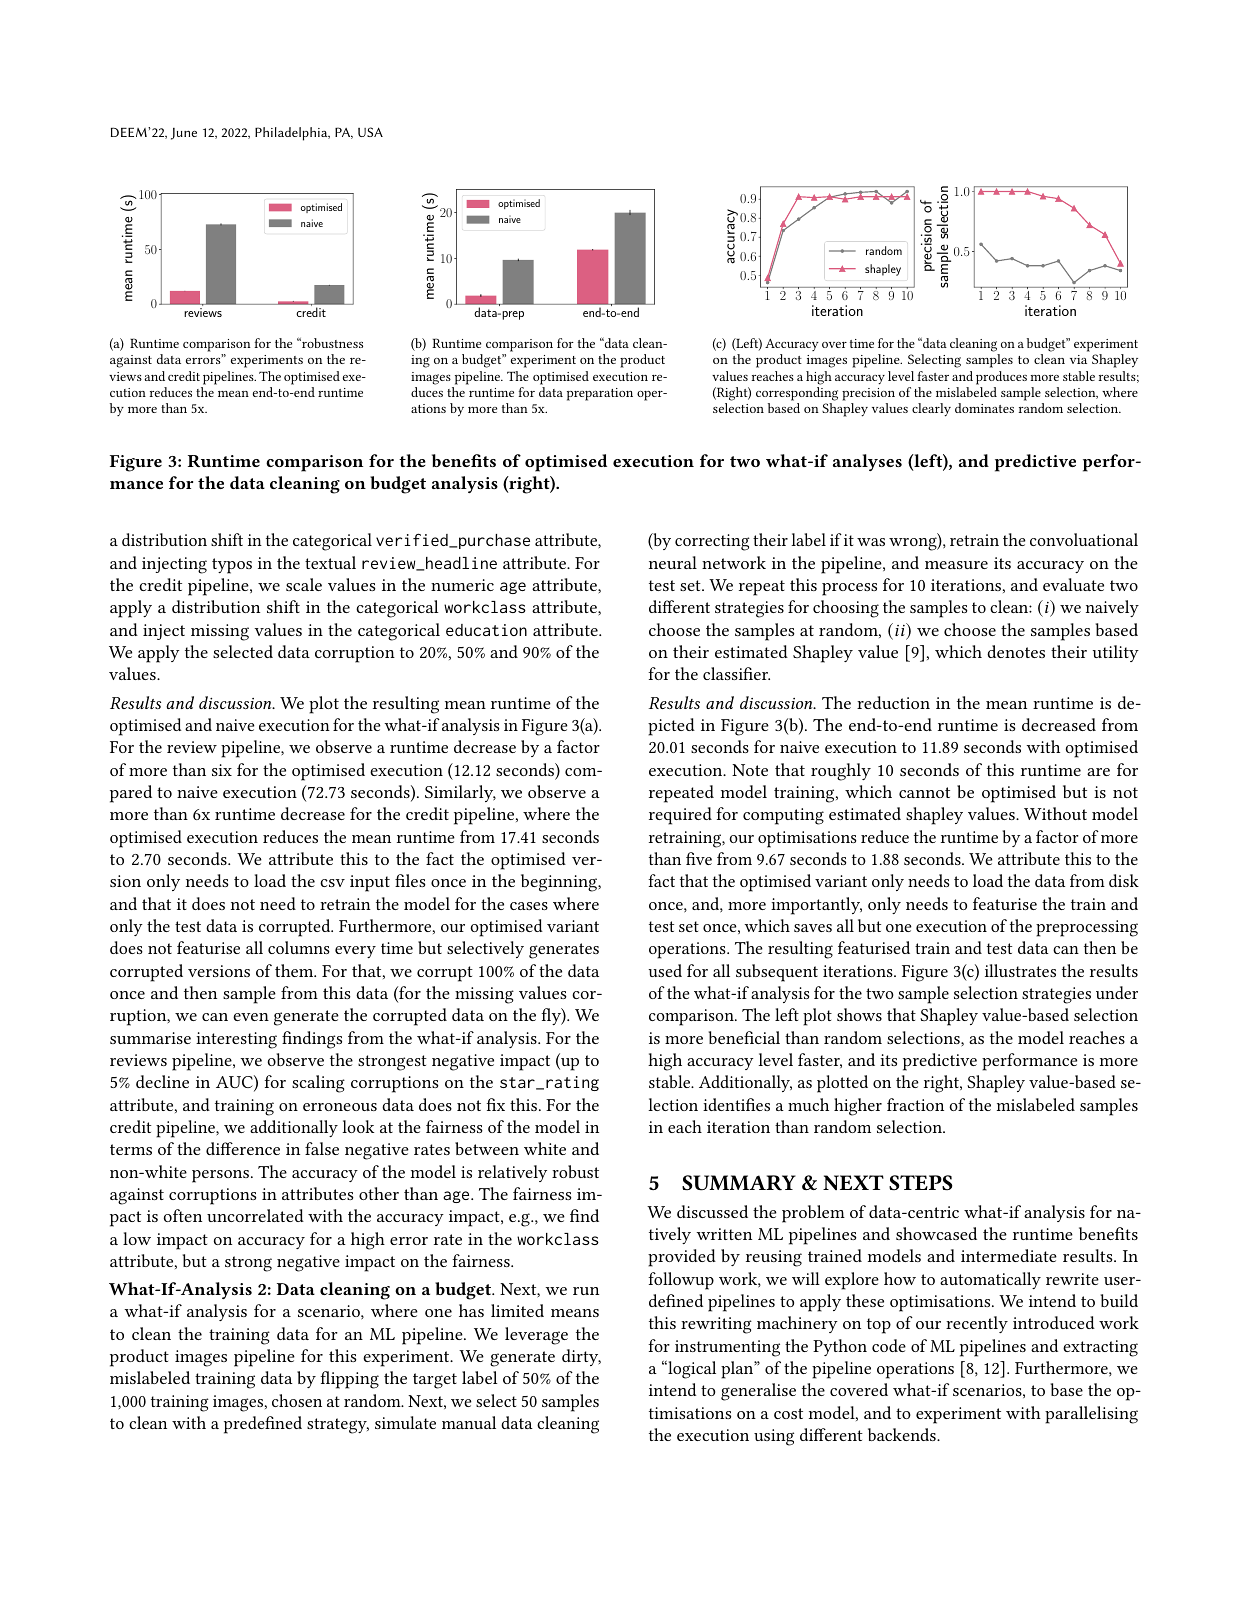 The height and width of the screenshot is (1614, 1248). Describe the element at coordinates (1078, 359) in the screenshot. I see `via` at that location.
